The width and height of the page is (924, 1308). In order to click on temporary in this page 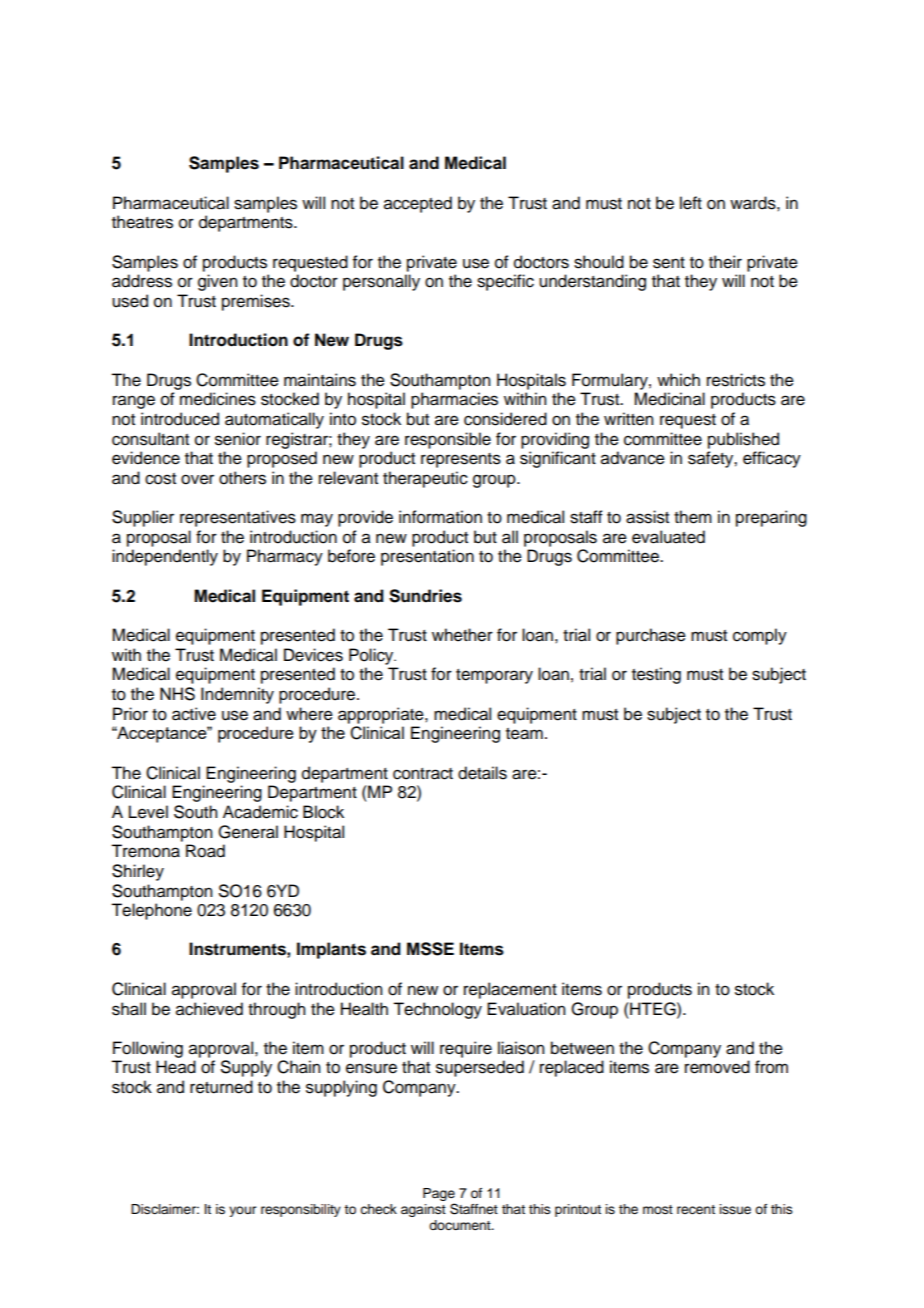, I will do `click(494, 676)`.
